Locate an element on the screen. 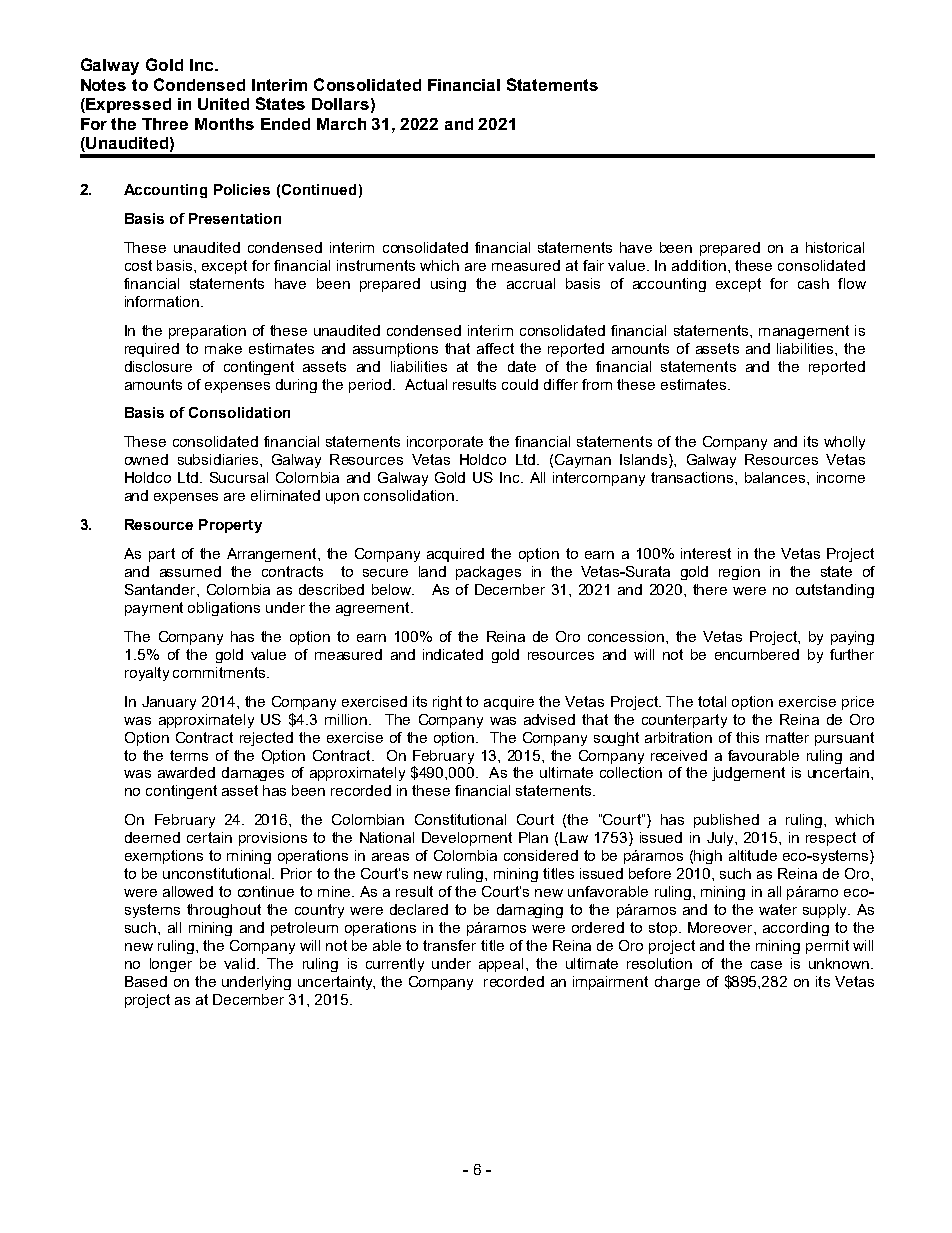  United is located at coordinates (223, 104).
